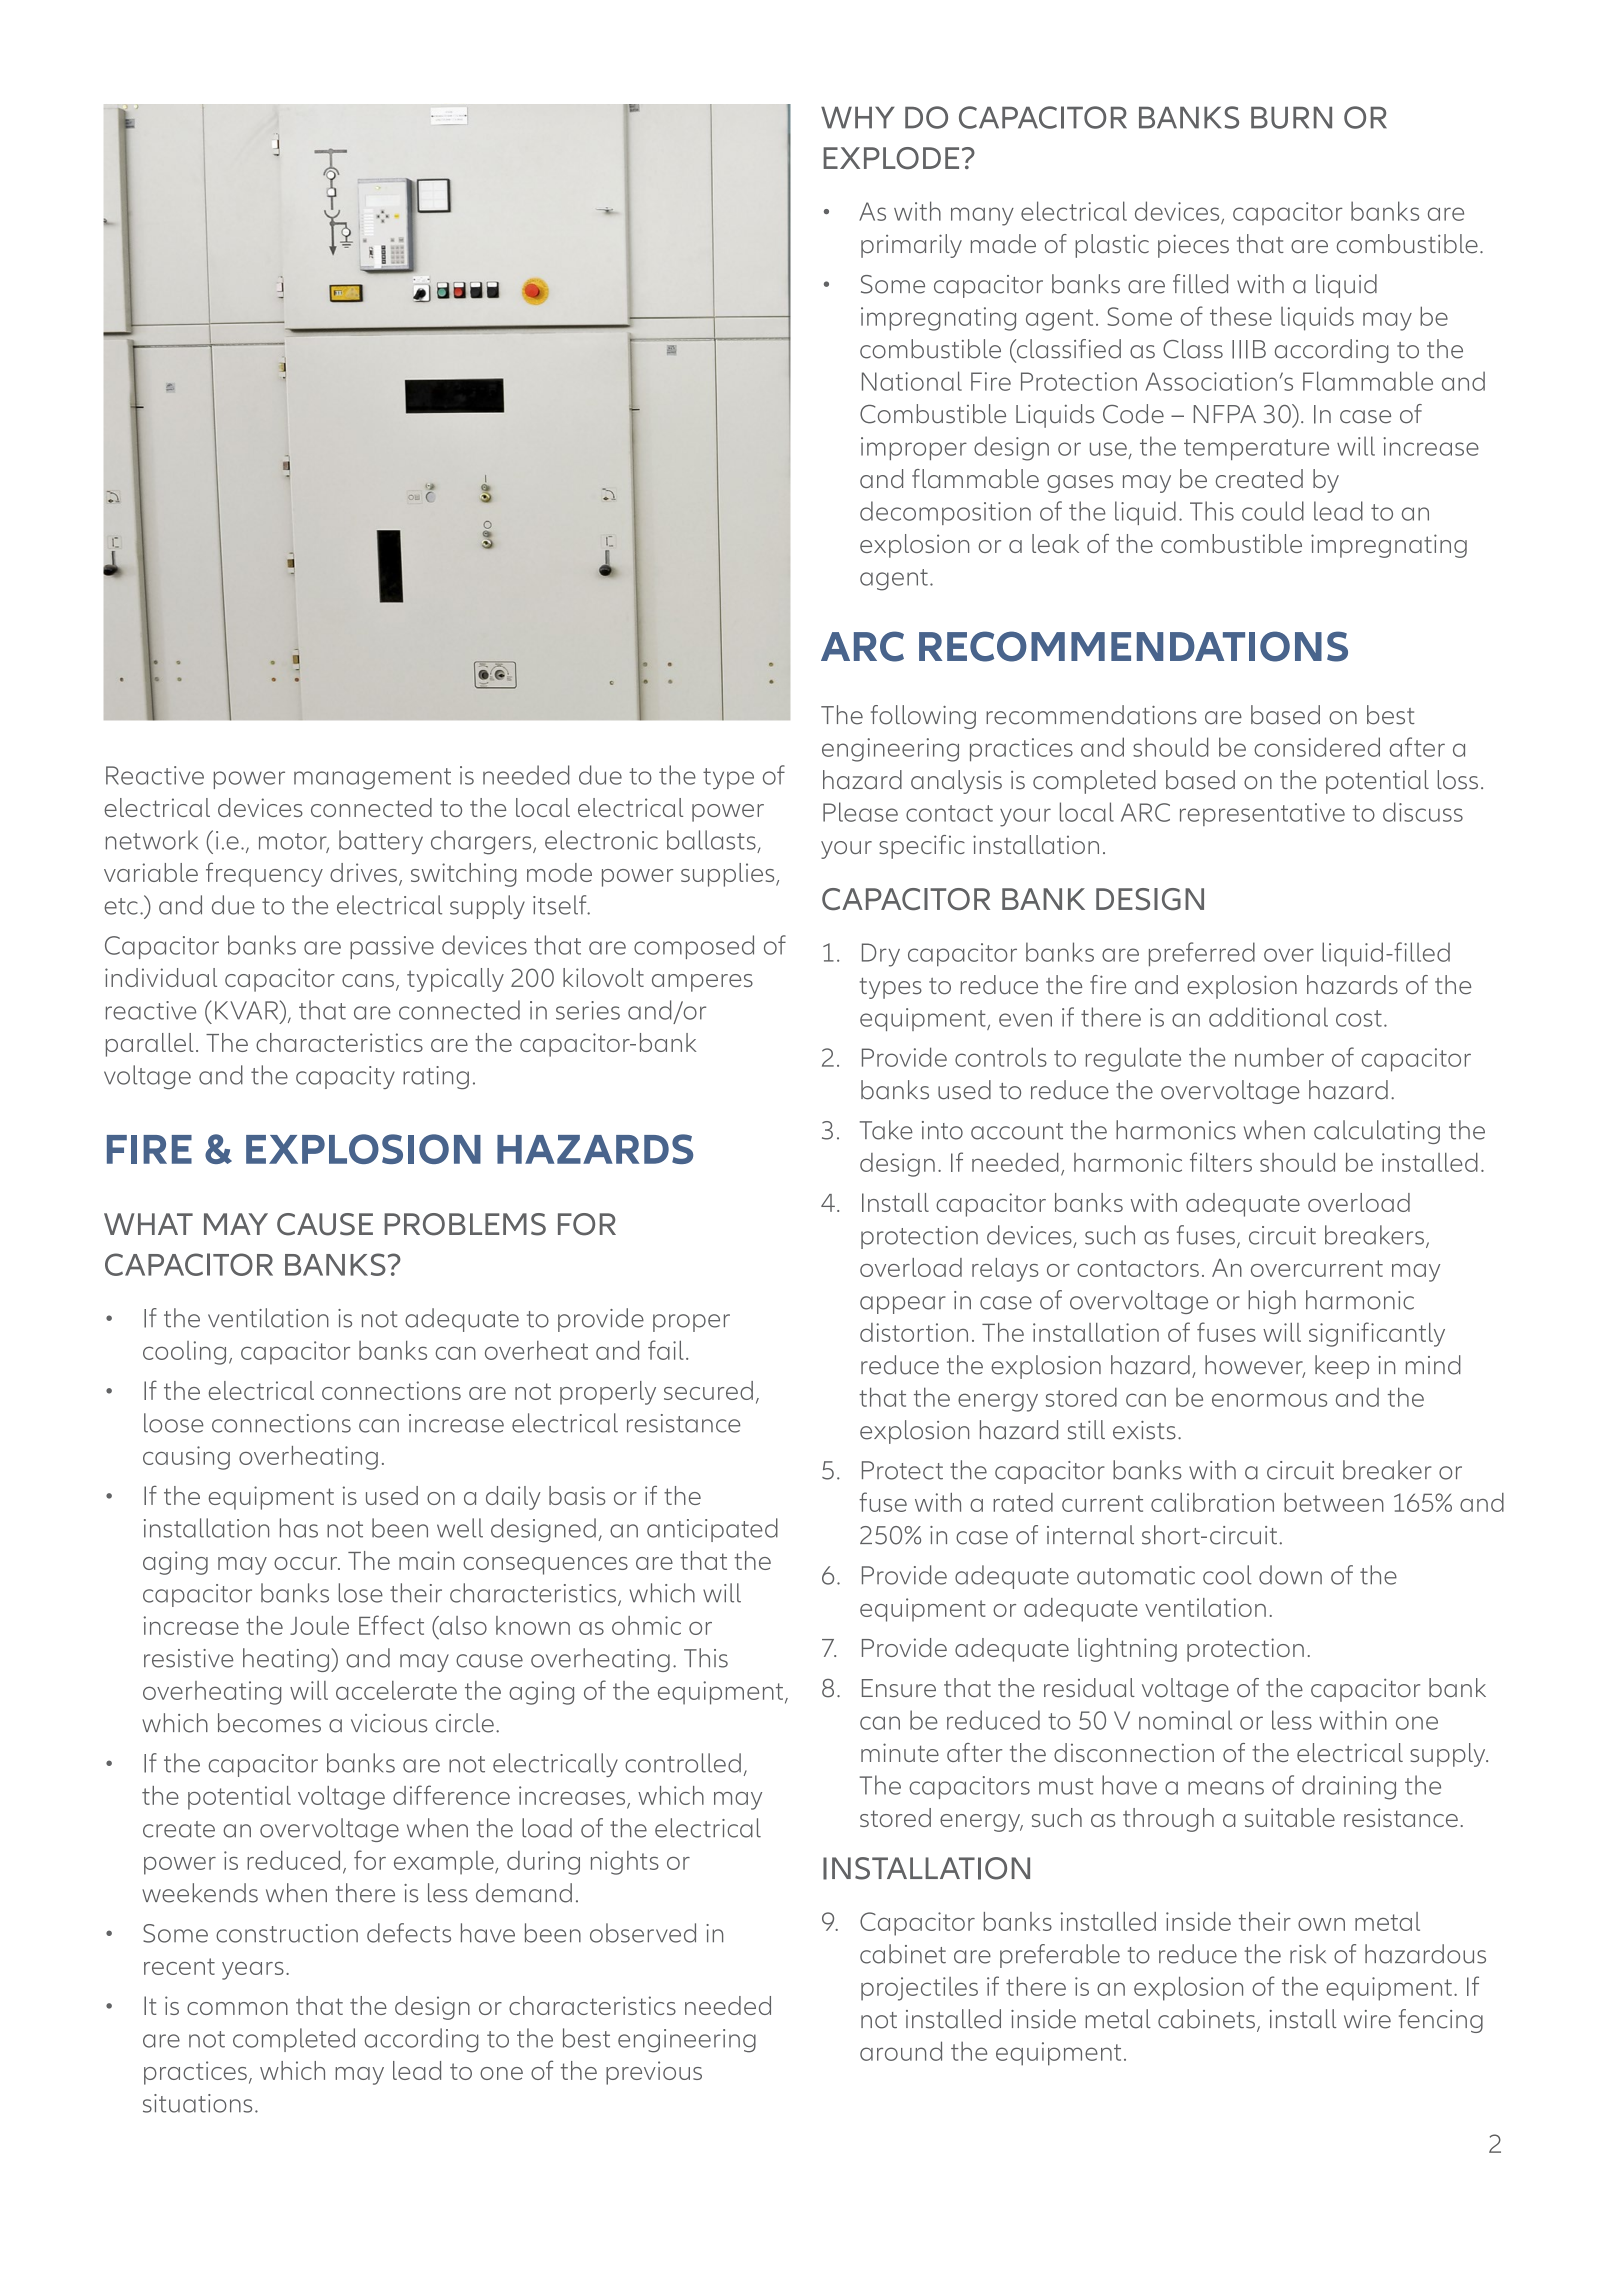 The image size is (1611, 2278). Describe the element at coordinates (891, 158) in the screenshot. I see `EXPLODE` at that location.
